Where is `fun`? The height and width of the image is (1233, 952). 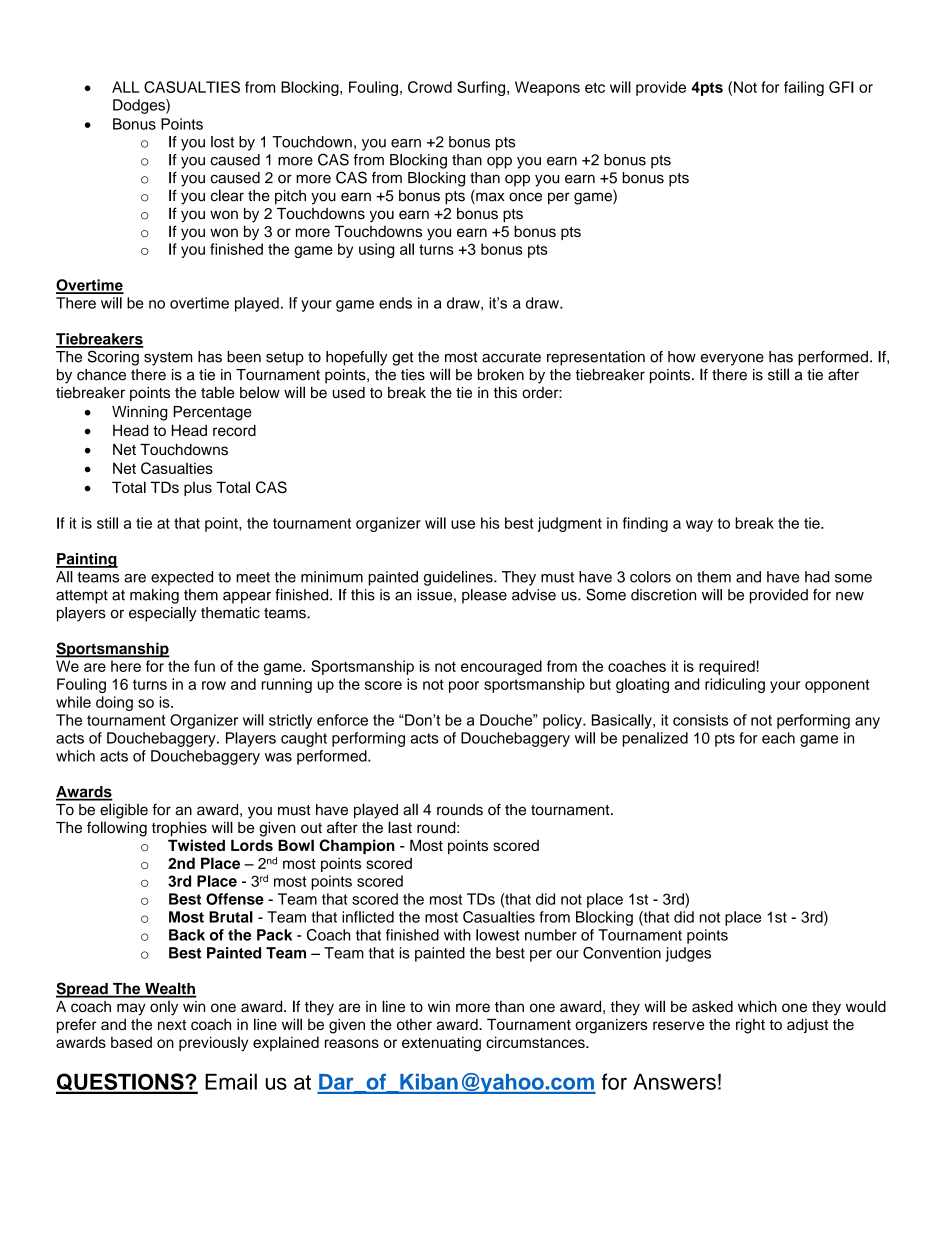
fun is located at coordinates (204, 666).
